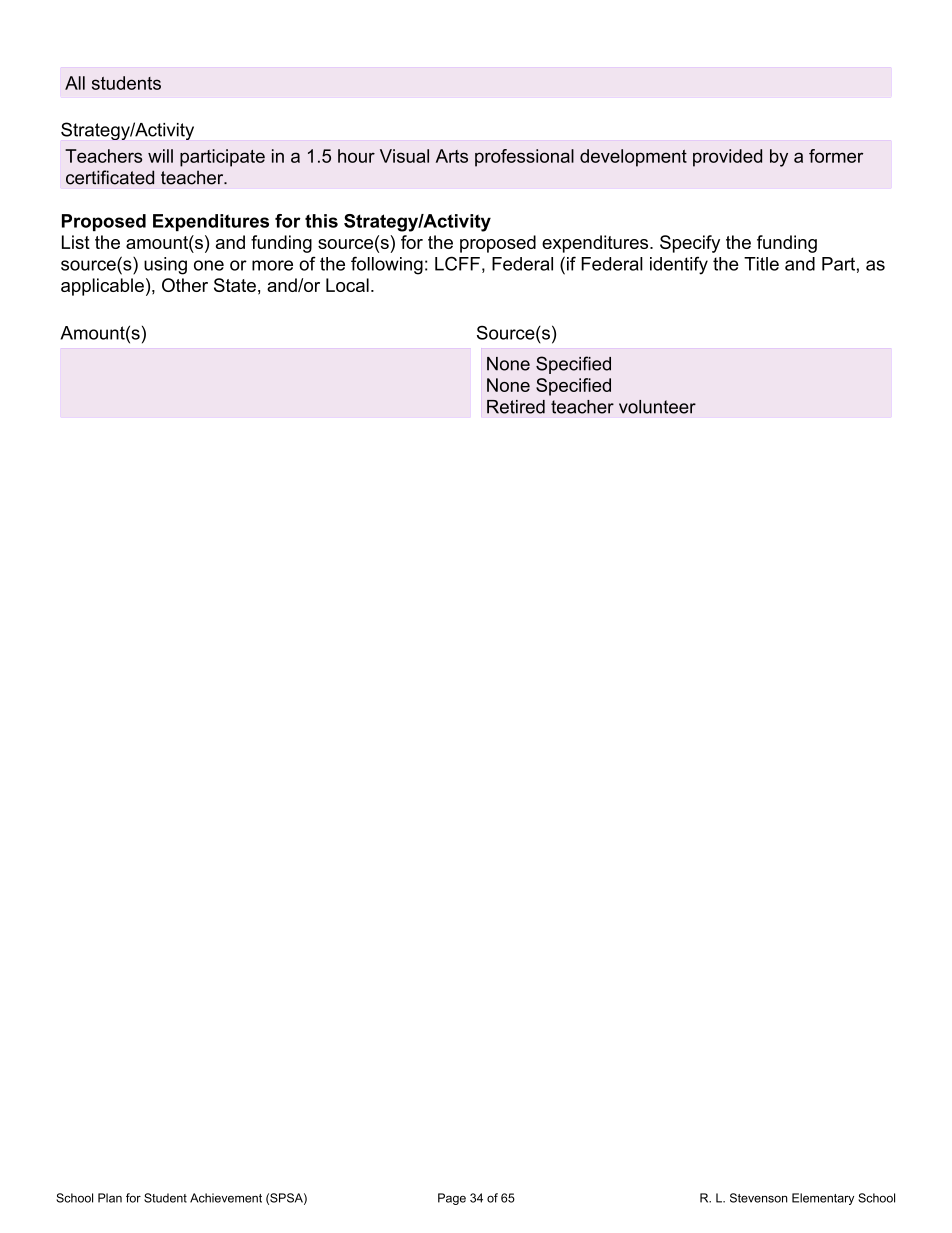  Describe the element at coordinates (761, 264) in the document. I see `Title` at that location.
